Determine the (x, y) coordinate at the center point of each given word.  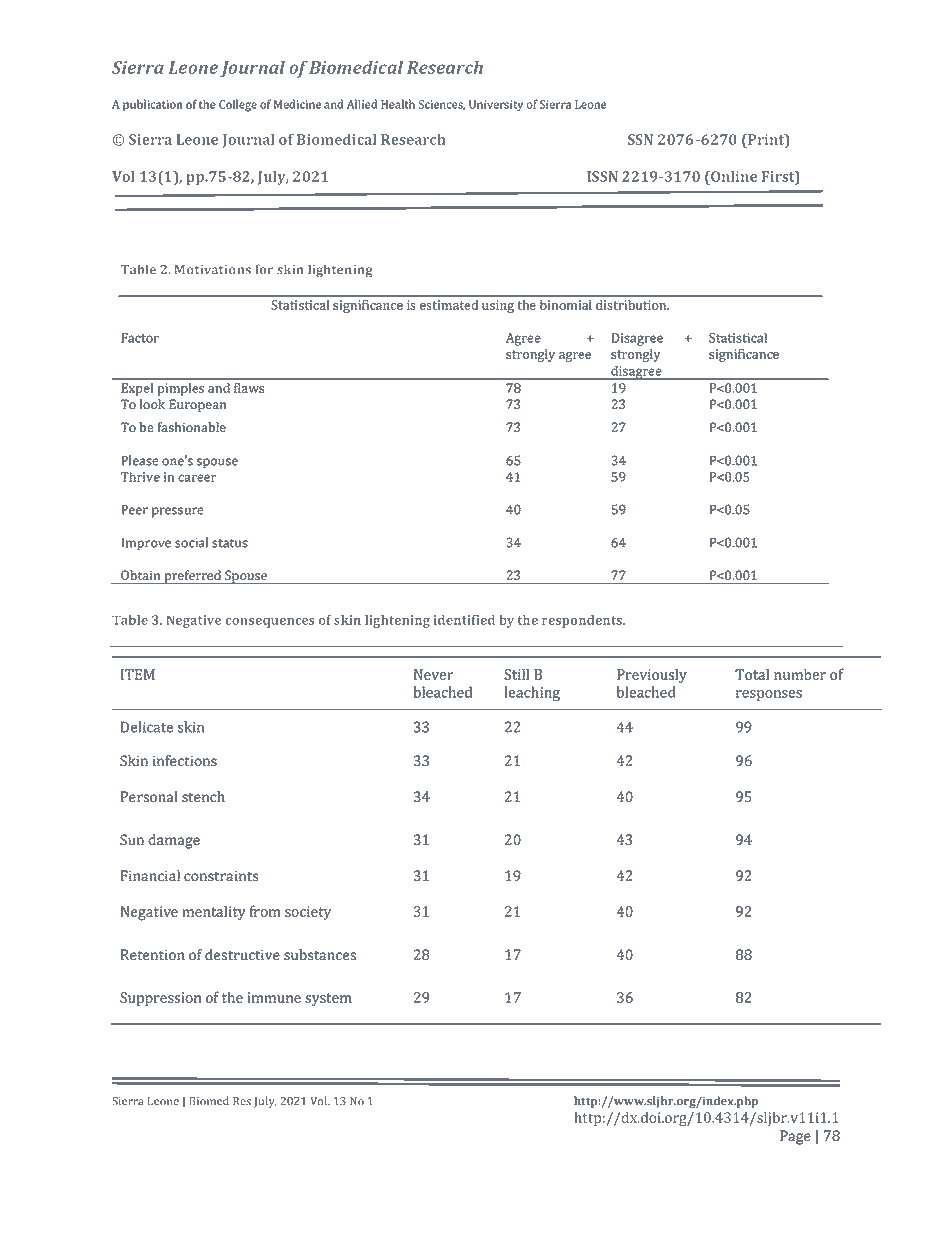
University (496, 106)
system (328, 999)
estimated (449, 305)
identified (464, 620)
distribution (632, 305)
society (308, 913)
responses (769, 695)
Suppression (160, 999)
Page (795, 1137)
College (238, 105)
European (198, 405)
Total (752, 674)
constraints (221, 875)
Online (733, 176)
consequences (270, 623)
